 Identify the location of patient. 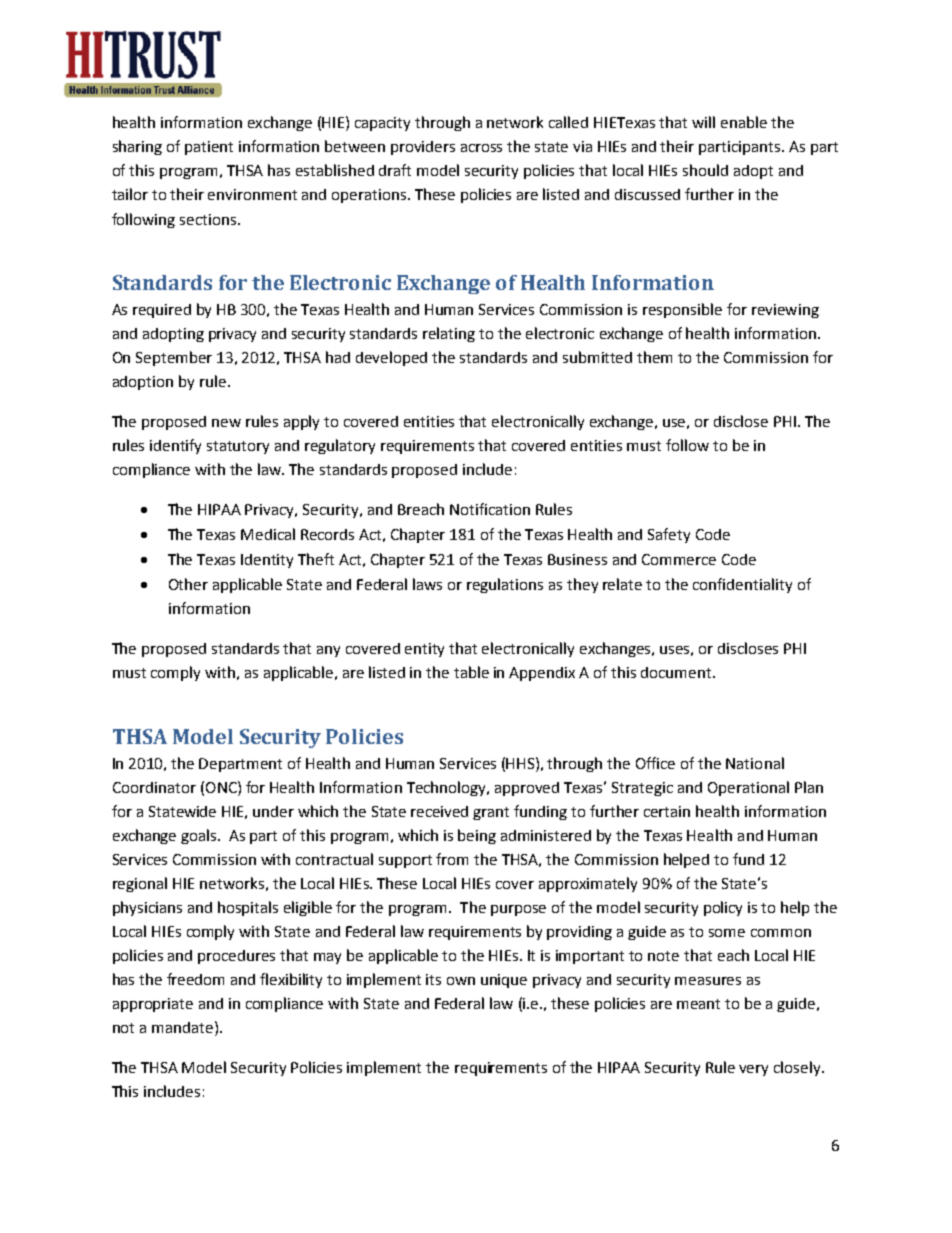
(209, 148).
